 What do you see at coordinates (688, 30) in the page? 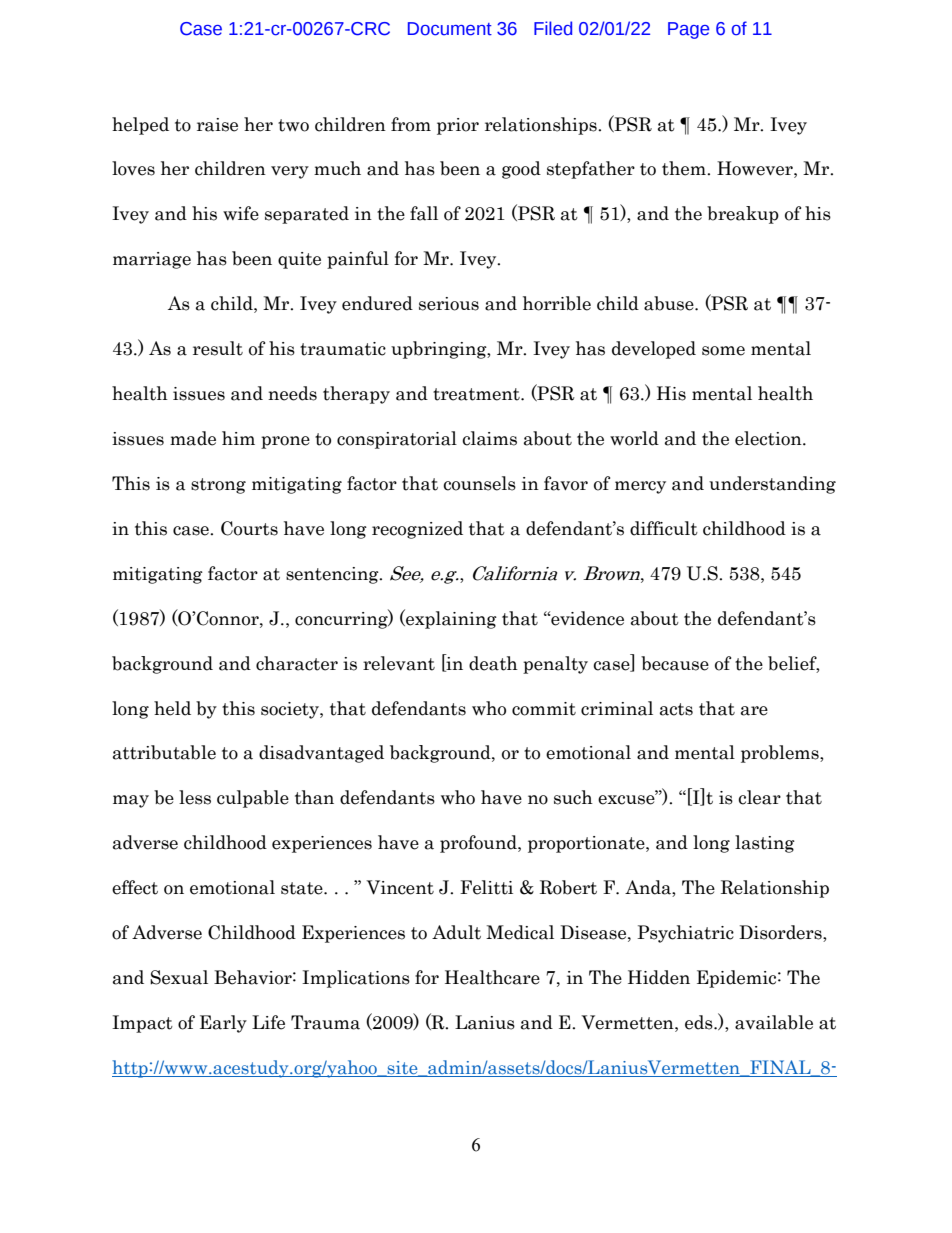
I see `Page` at bounding box center [688, 30].
